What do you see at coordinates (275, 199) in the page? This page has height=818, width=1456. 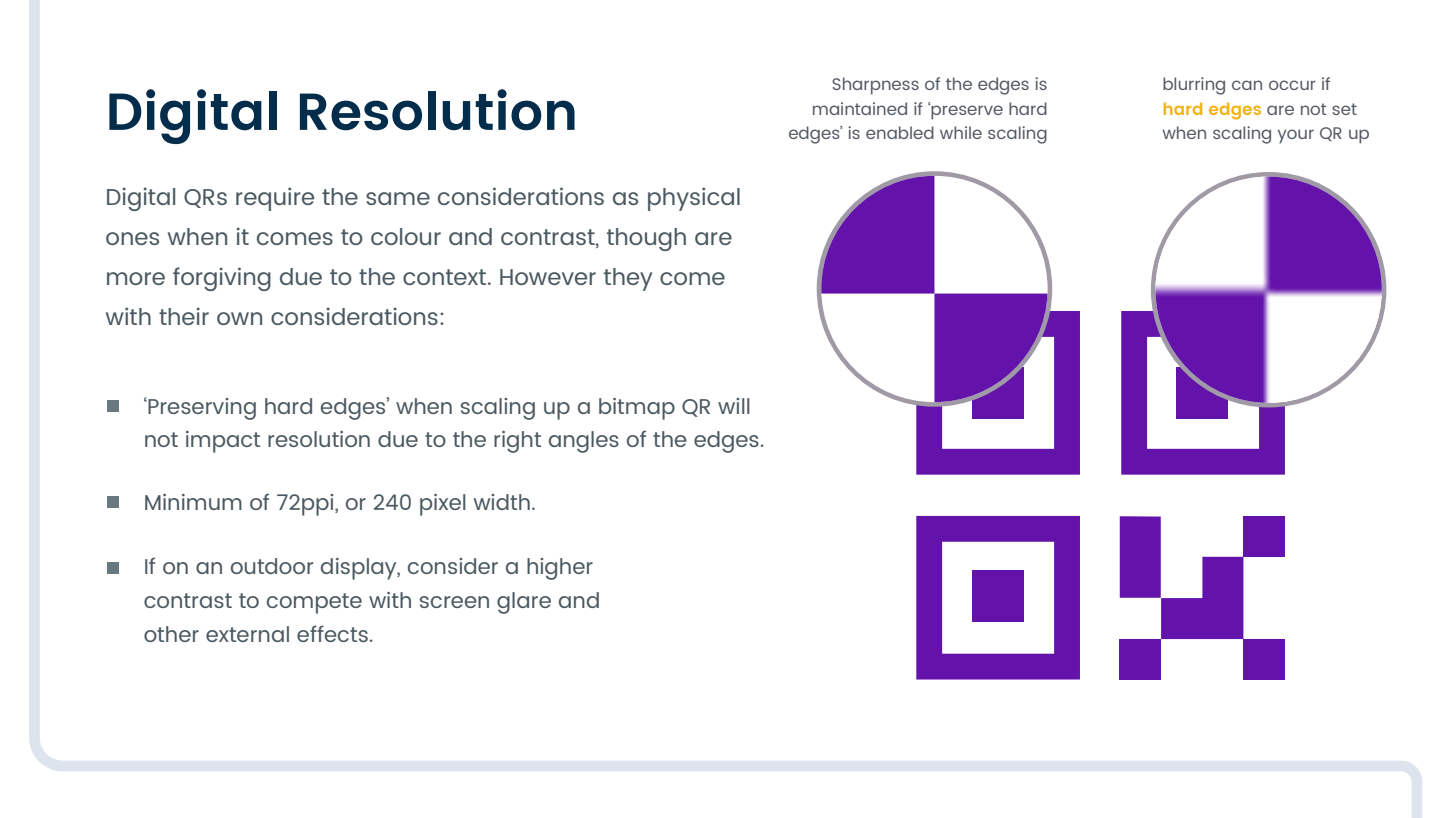 I see `require` at bounding box center [275, 199].
